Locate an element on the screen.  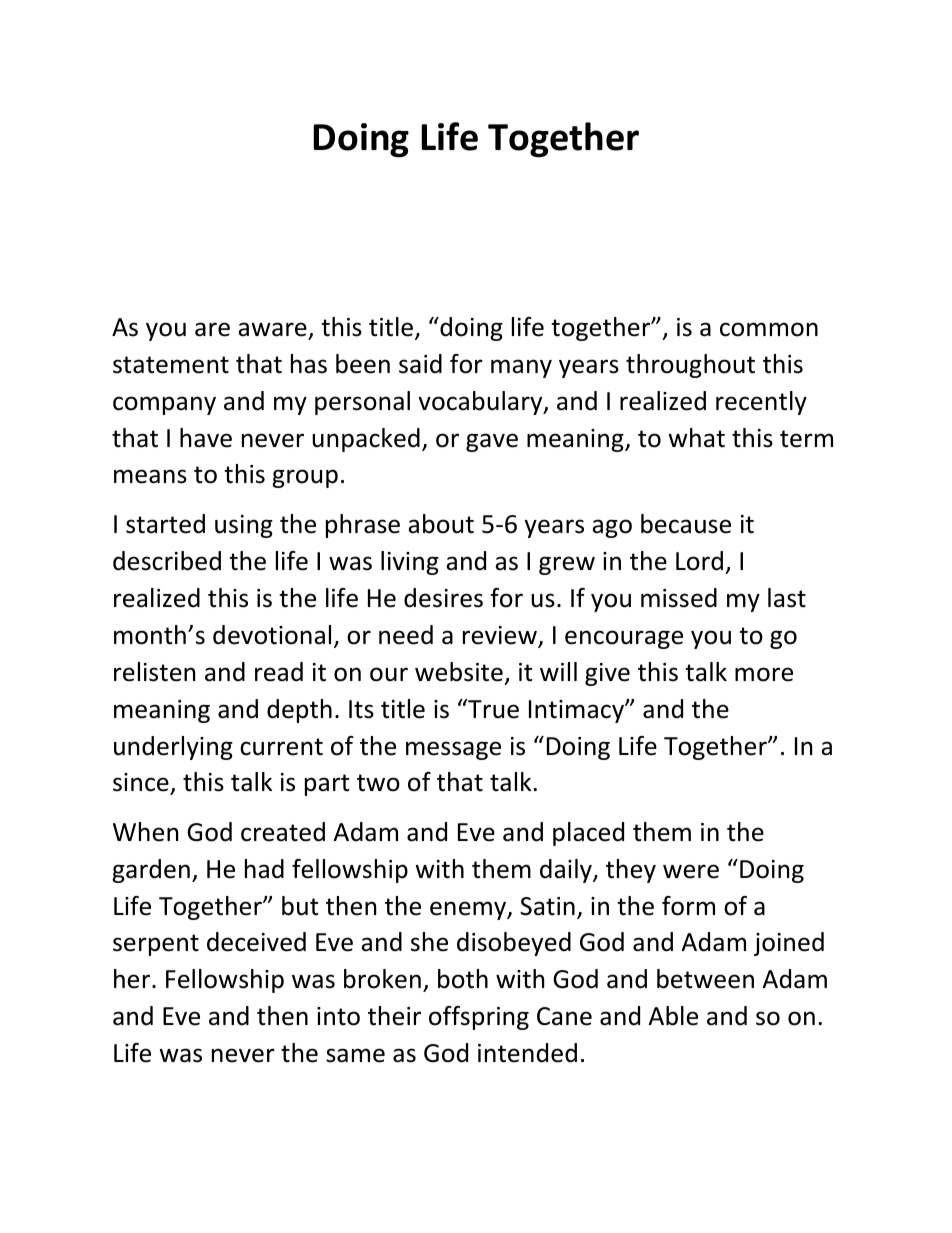
had is located at coordinates (264, 869).
